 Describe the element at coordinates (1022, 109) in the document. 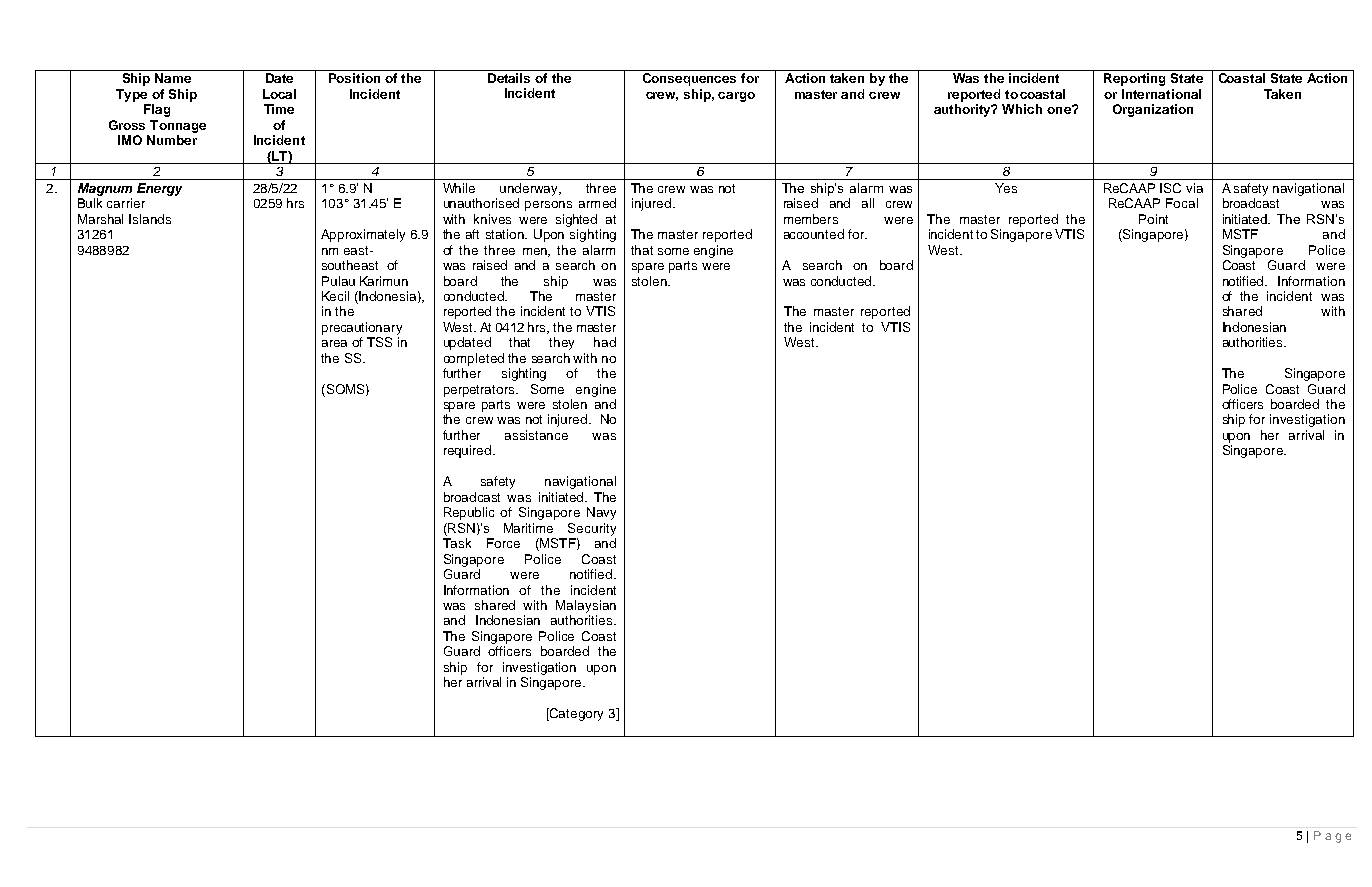

I see `Which` at that location.
